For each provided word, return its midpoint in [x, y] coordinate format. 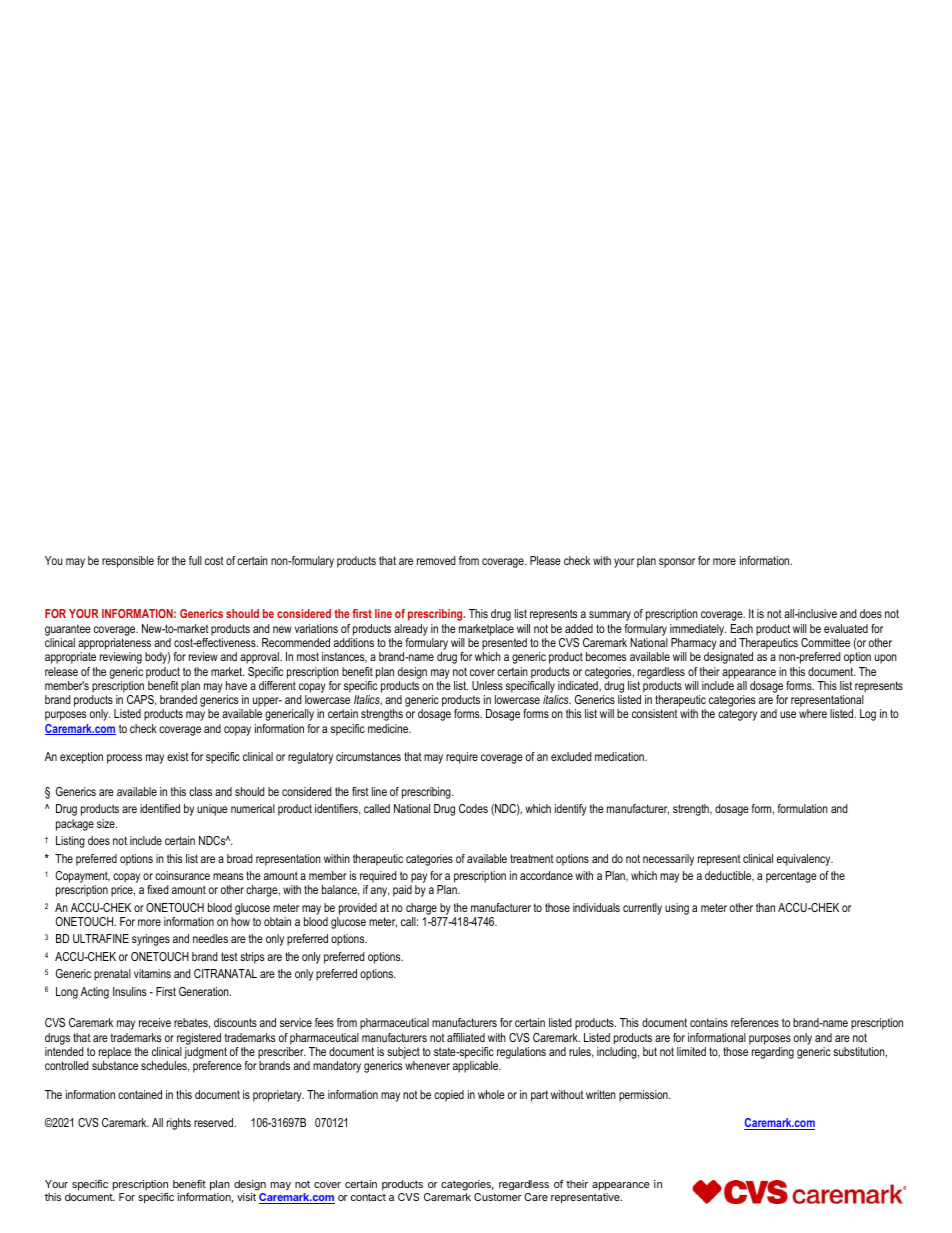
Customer [498, 1197]
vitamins [152, 973]
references [755, 1022]
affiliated [466, 1037]
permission [644, 1096]
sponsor [677, 563]
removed [436, 560]
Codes [473, 808]
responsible [128, 562]
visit [246, 1197]
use [788, 714]
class [200, 791]
